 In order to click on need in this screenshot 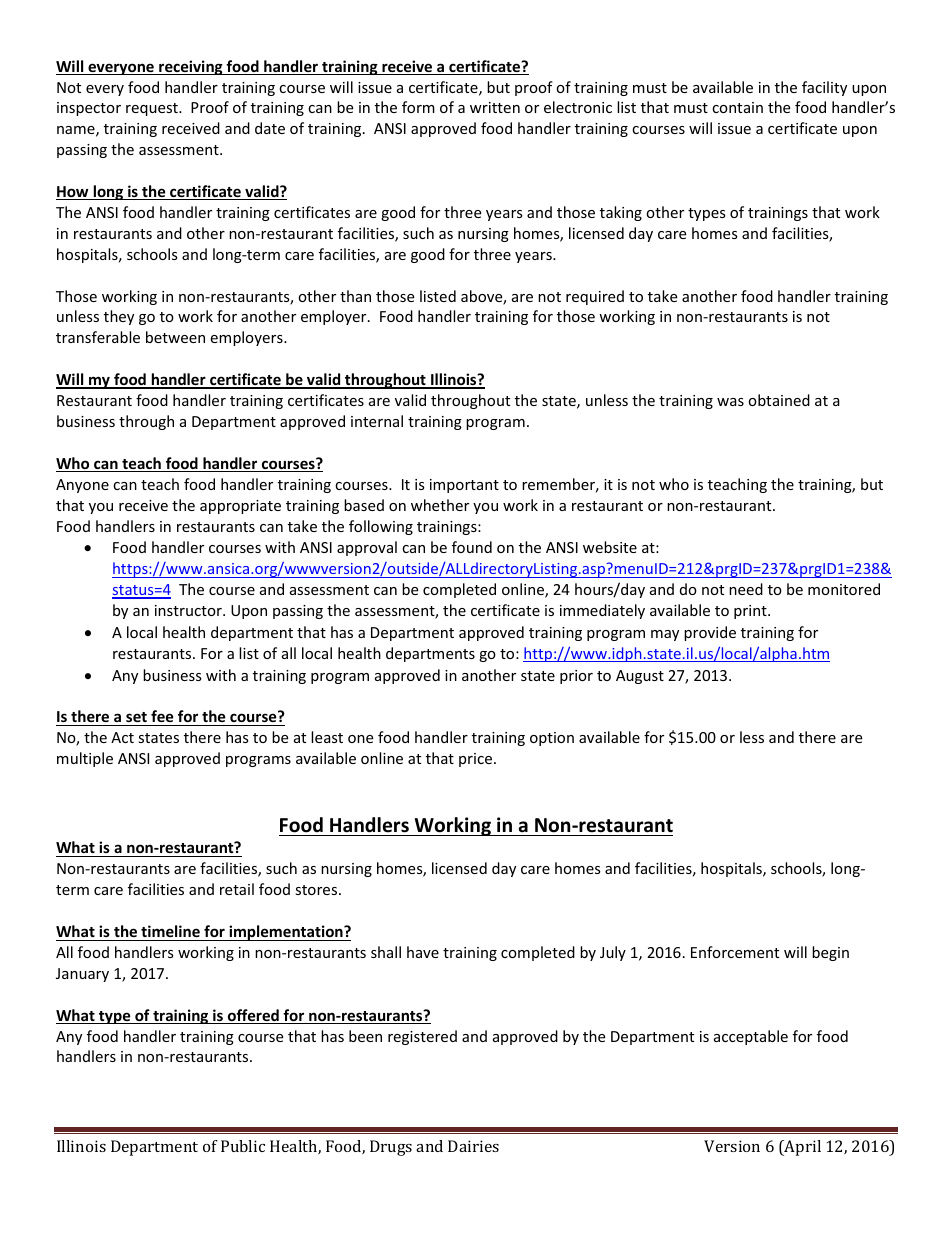, I will do `click(746, 589)`.
